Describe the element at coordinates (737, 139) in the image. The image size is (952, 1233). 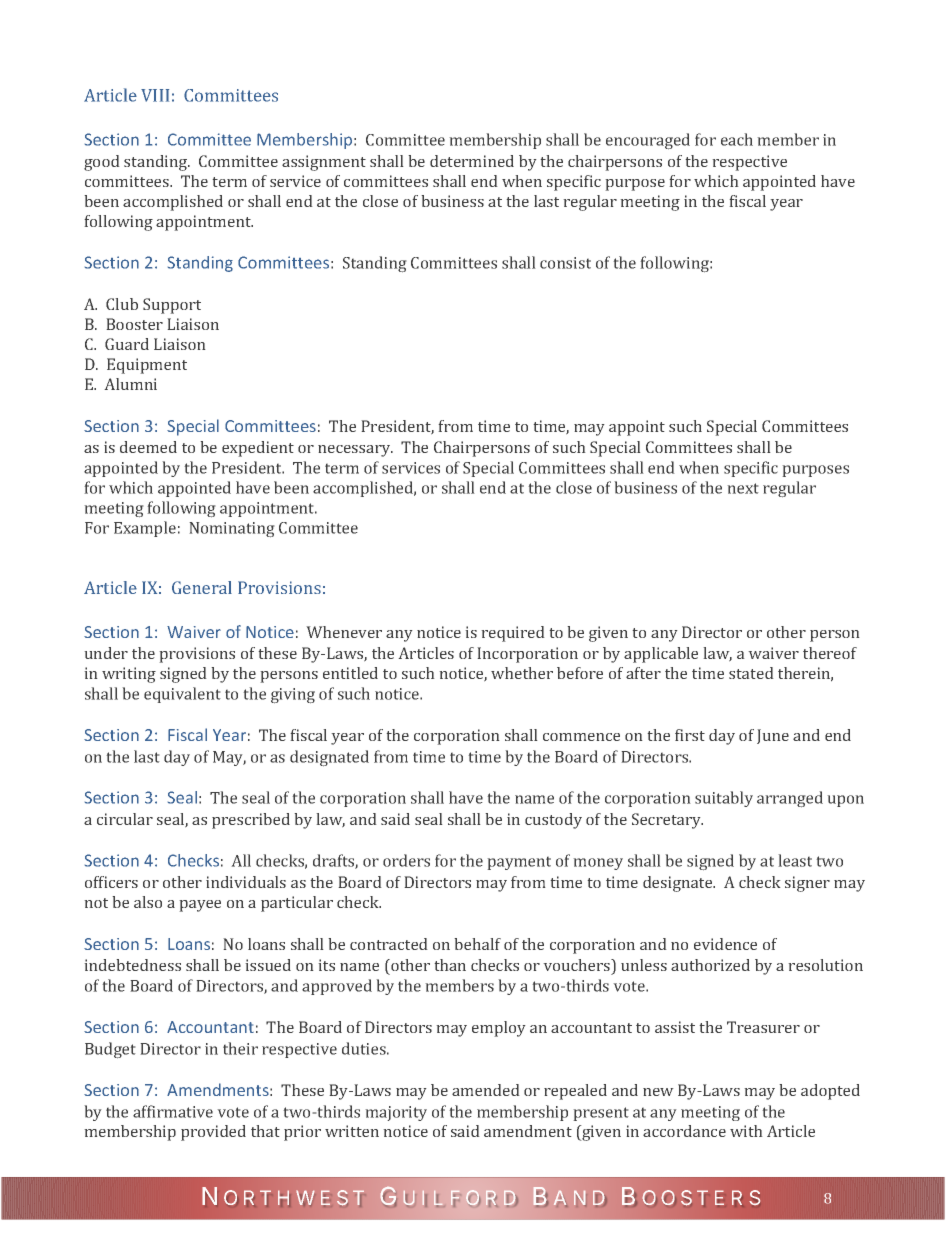
I see `each` at that location.
